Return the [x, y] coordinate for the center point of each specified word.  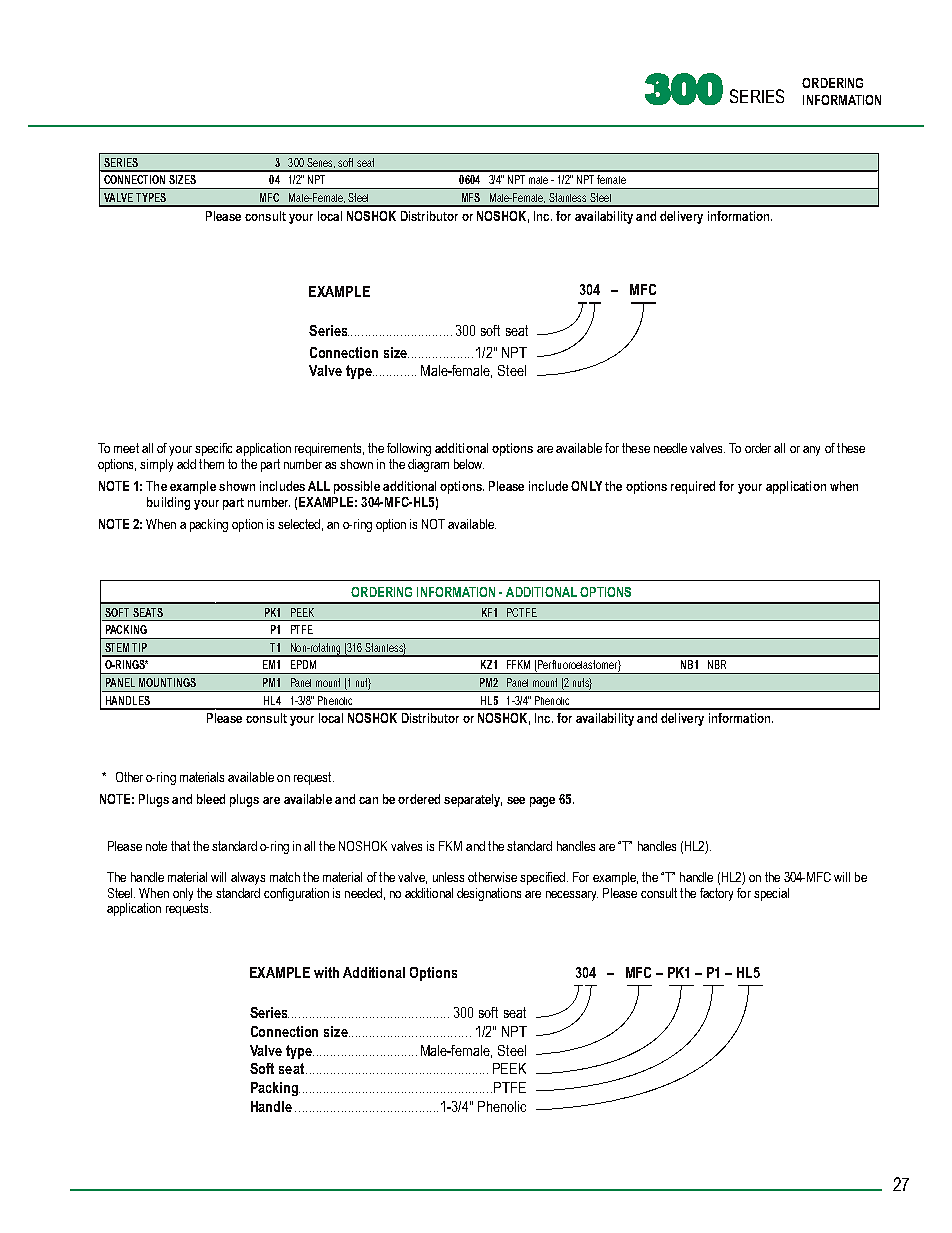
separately [473, 800]
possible [357, 487]
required [693, 487]
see [516, 800]
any [811, 451]
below [469, 464]
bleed [211, 799]
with [326, 972]
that [180, 846]
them [211, 464]
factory [716, 894]
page [542, 802]
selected [299, 524]
